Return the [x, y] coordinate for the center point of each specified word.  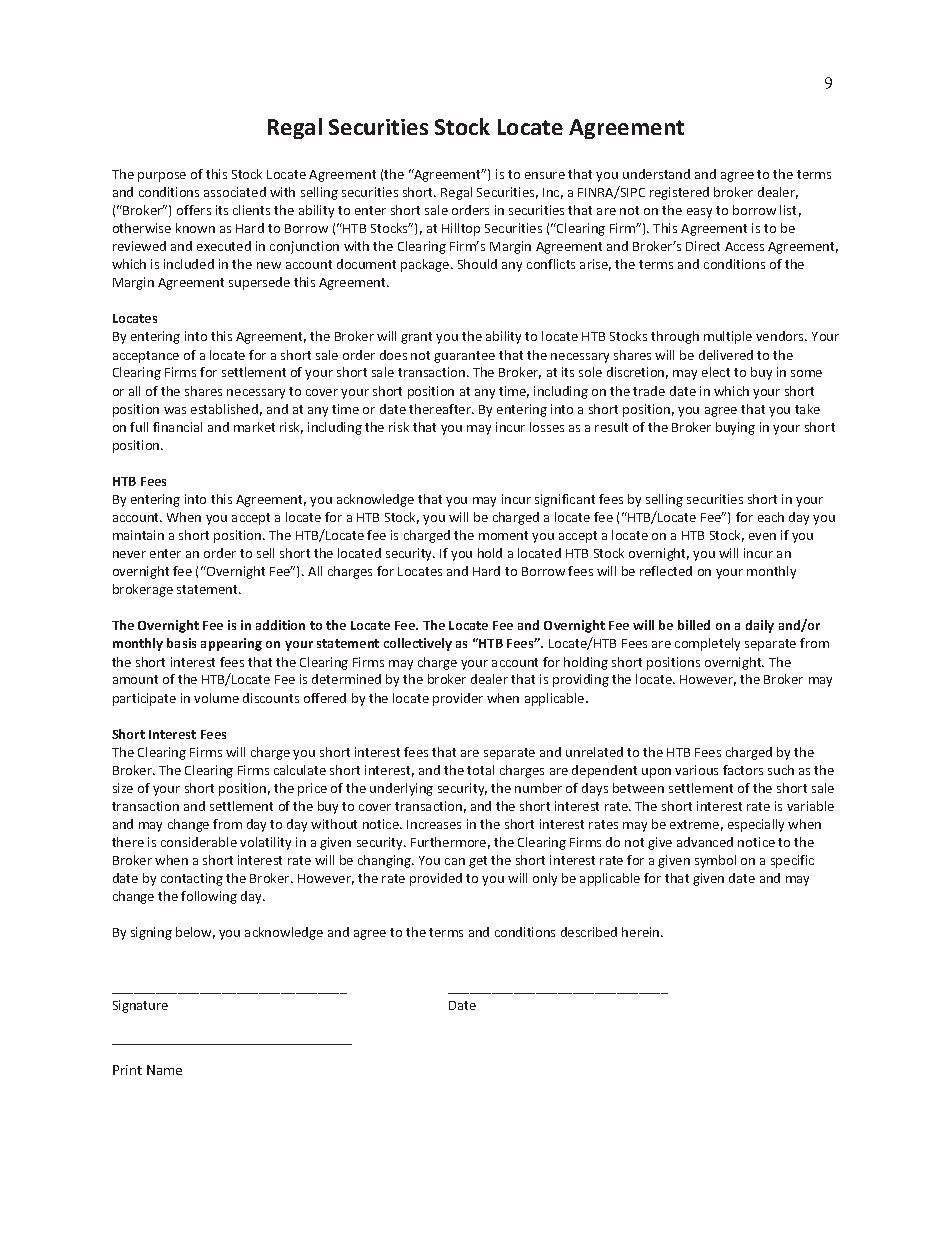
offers [194, 210]
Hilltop [461, 229]
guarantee [464, 357]
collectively [418, 644]
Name [164, 1070]
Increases [434, 824]
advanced [705, 842]
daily [760, 626]
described [589, 932]
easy [699, 213]
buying [735, 428]
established [224, 409]
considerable [199, 842]
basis [181, 643]
